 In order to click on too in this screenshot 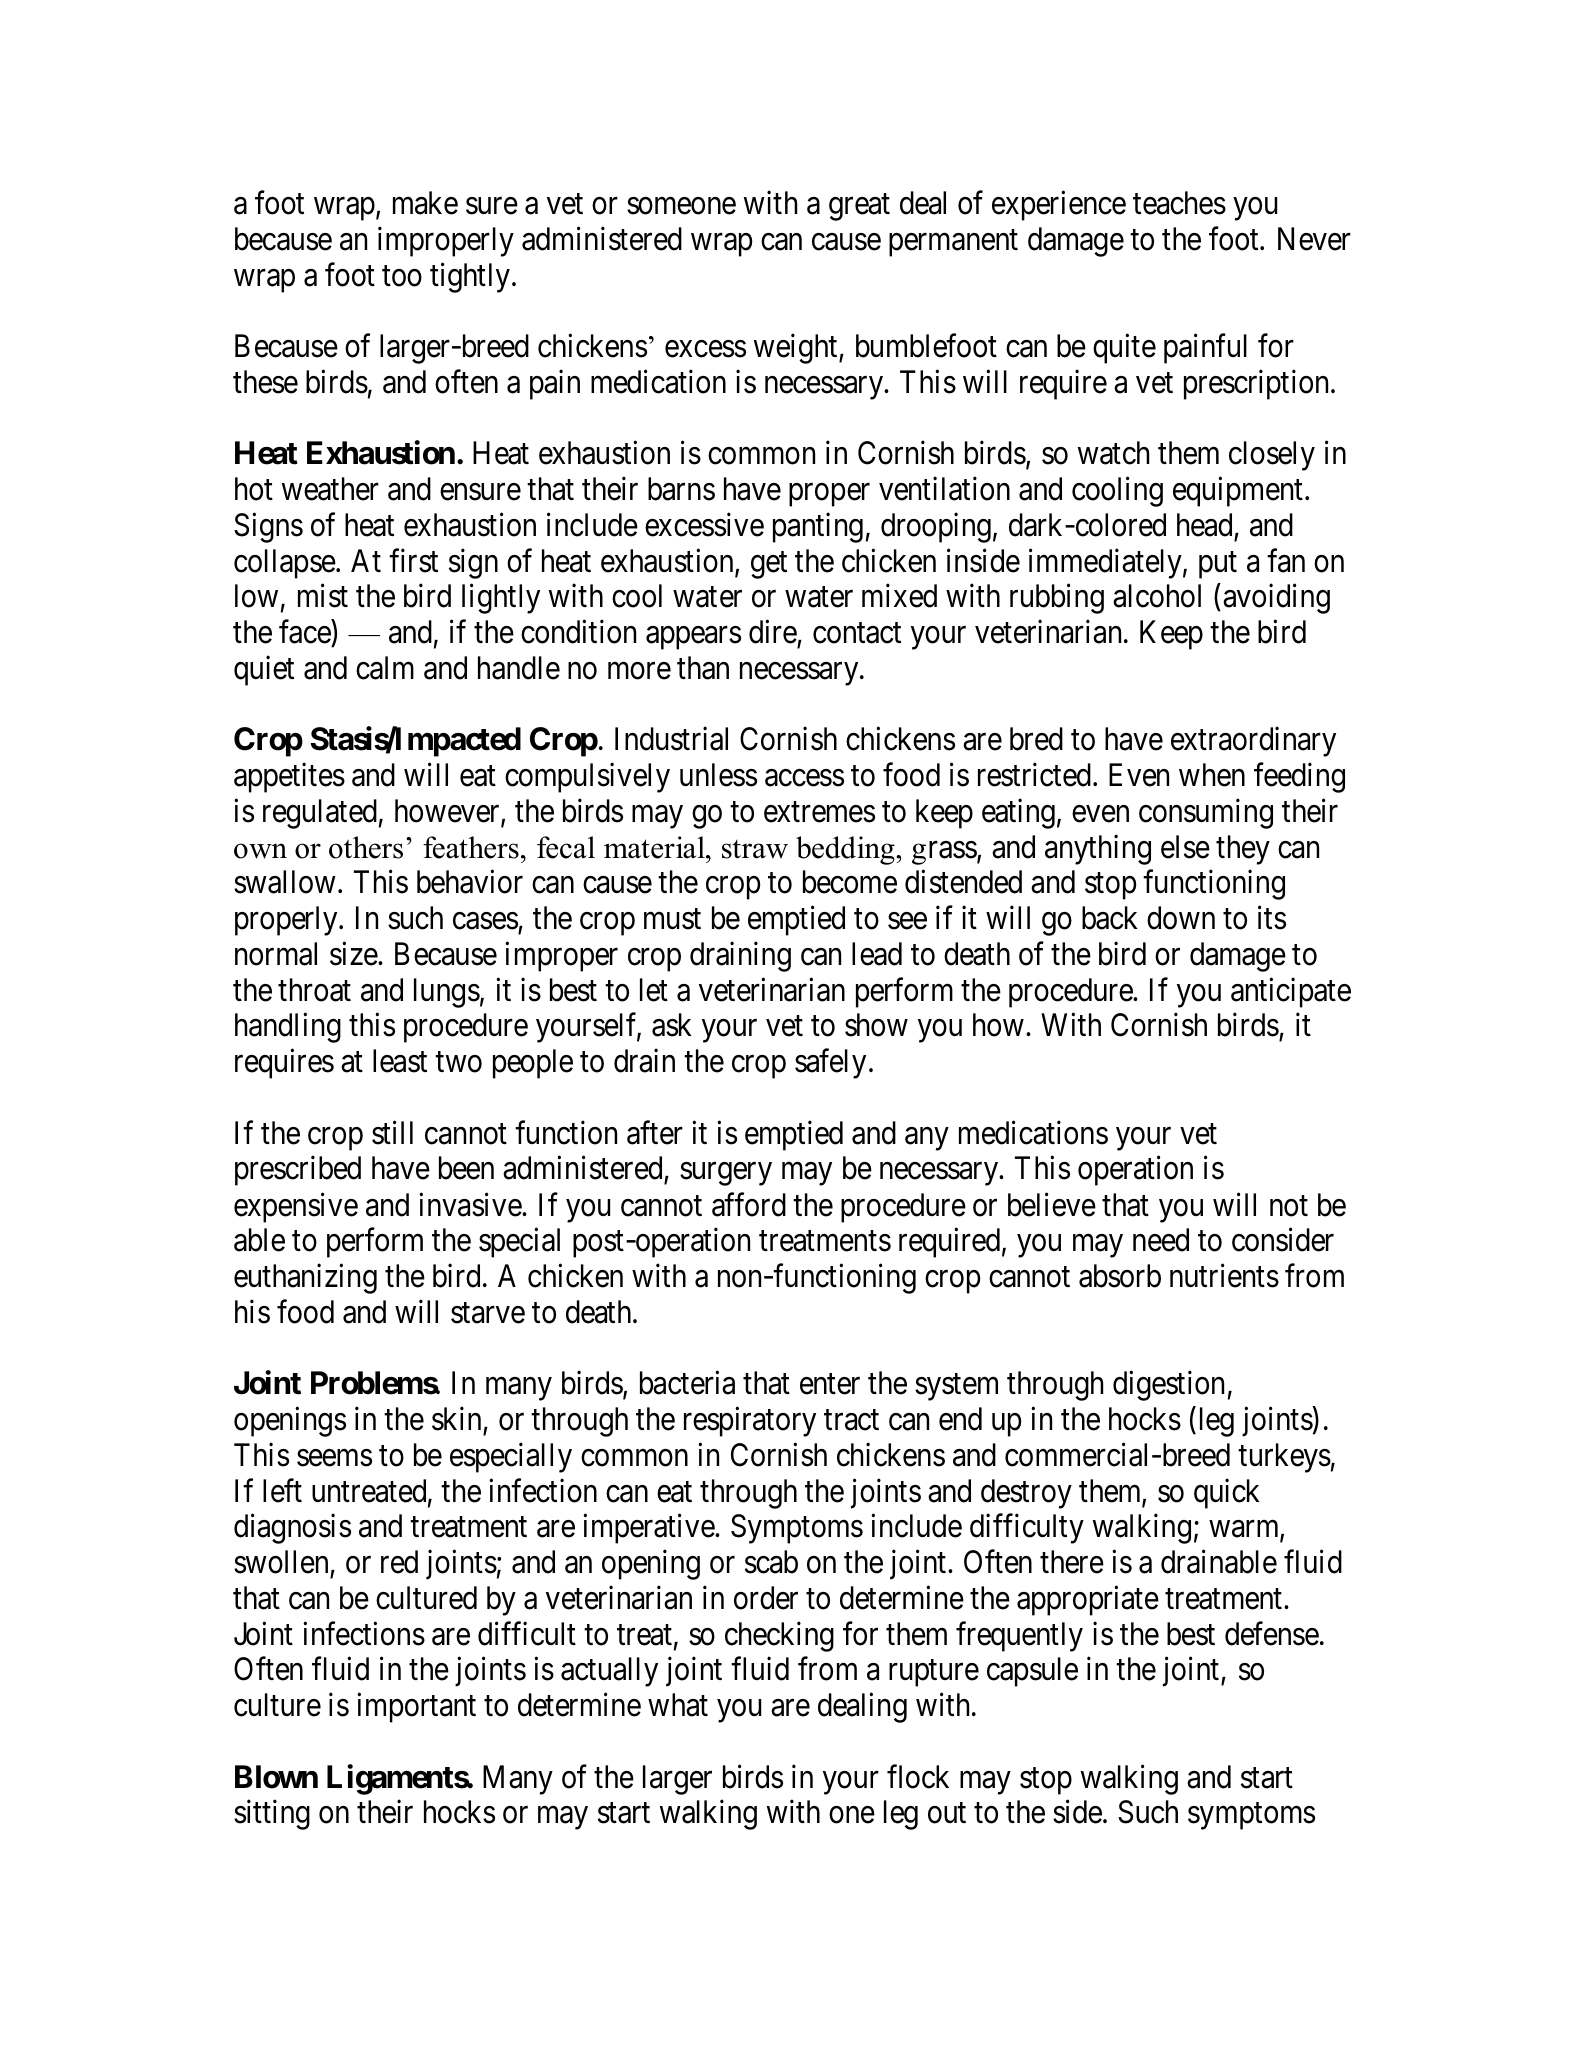, I will do `click(402, 276)`.
